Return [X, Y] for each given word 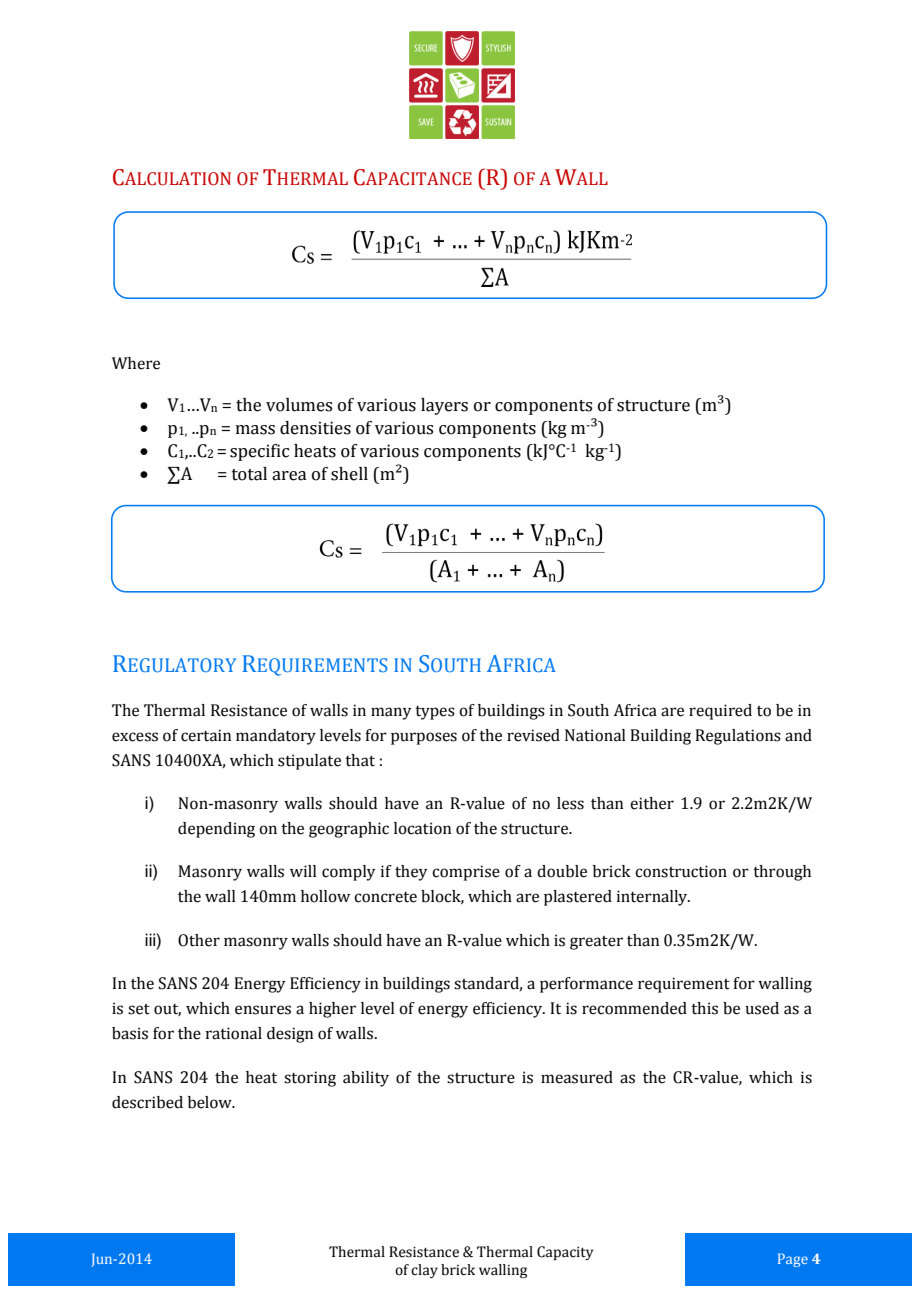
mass [255, 430]
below [211, 1102]
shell [349, 474]
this [704, 1008]
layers [444, 406]
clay [424, 1271]
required [720, 712]
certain [206, 735]
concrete [385, 897]
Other [199, 940]
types [435, 713]
